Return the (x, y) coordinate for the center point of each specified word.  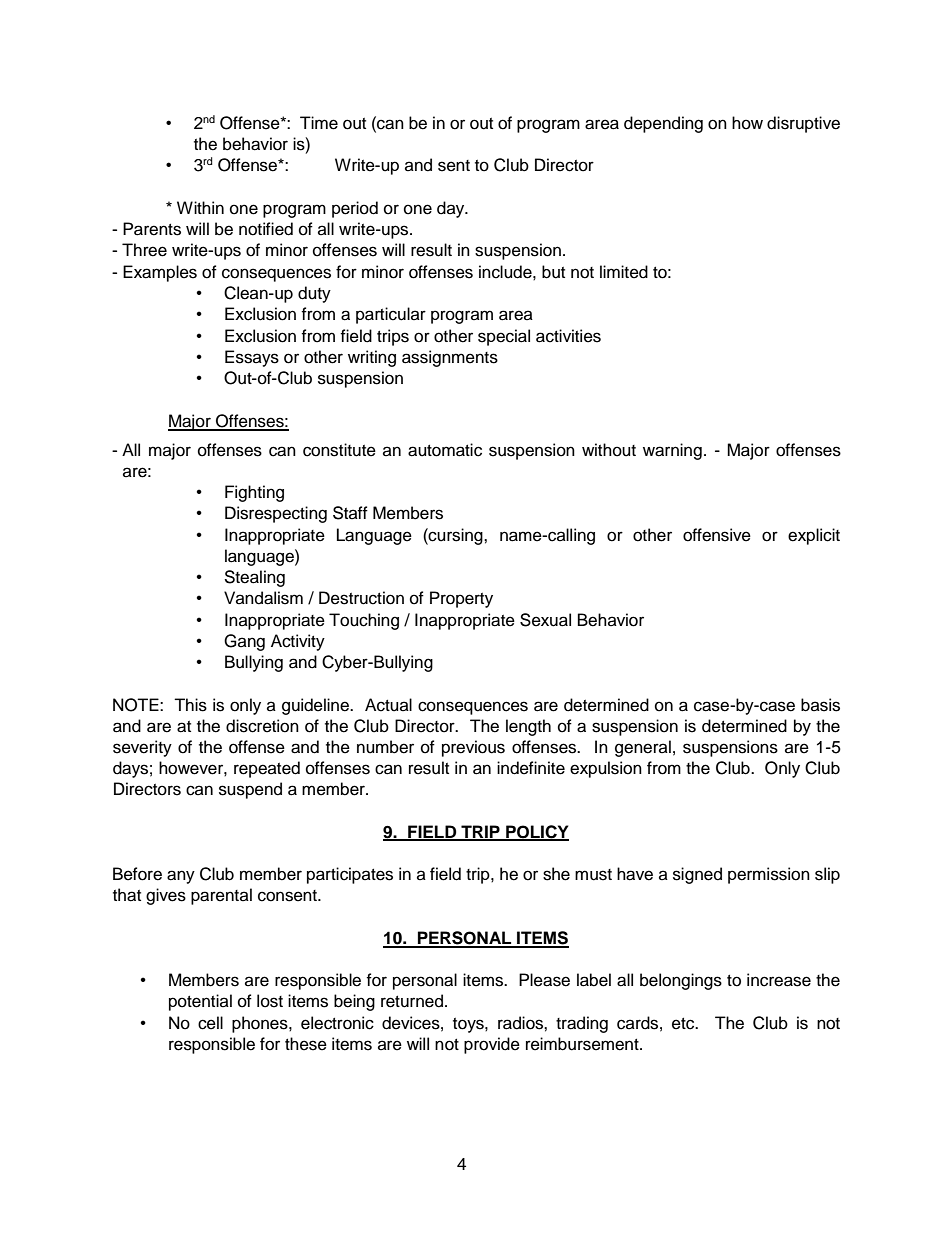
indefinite (531, 768)
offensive (717, 535)
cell (210, 1023)
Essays (252, 358)
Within (200, 207)
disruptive (803, 124)
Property (461, 599)
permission (769, 875)
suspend (250, 790)
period (355, 209)
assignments (450, 358)
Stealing (254, 578)
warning (672, 451)
